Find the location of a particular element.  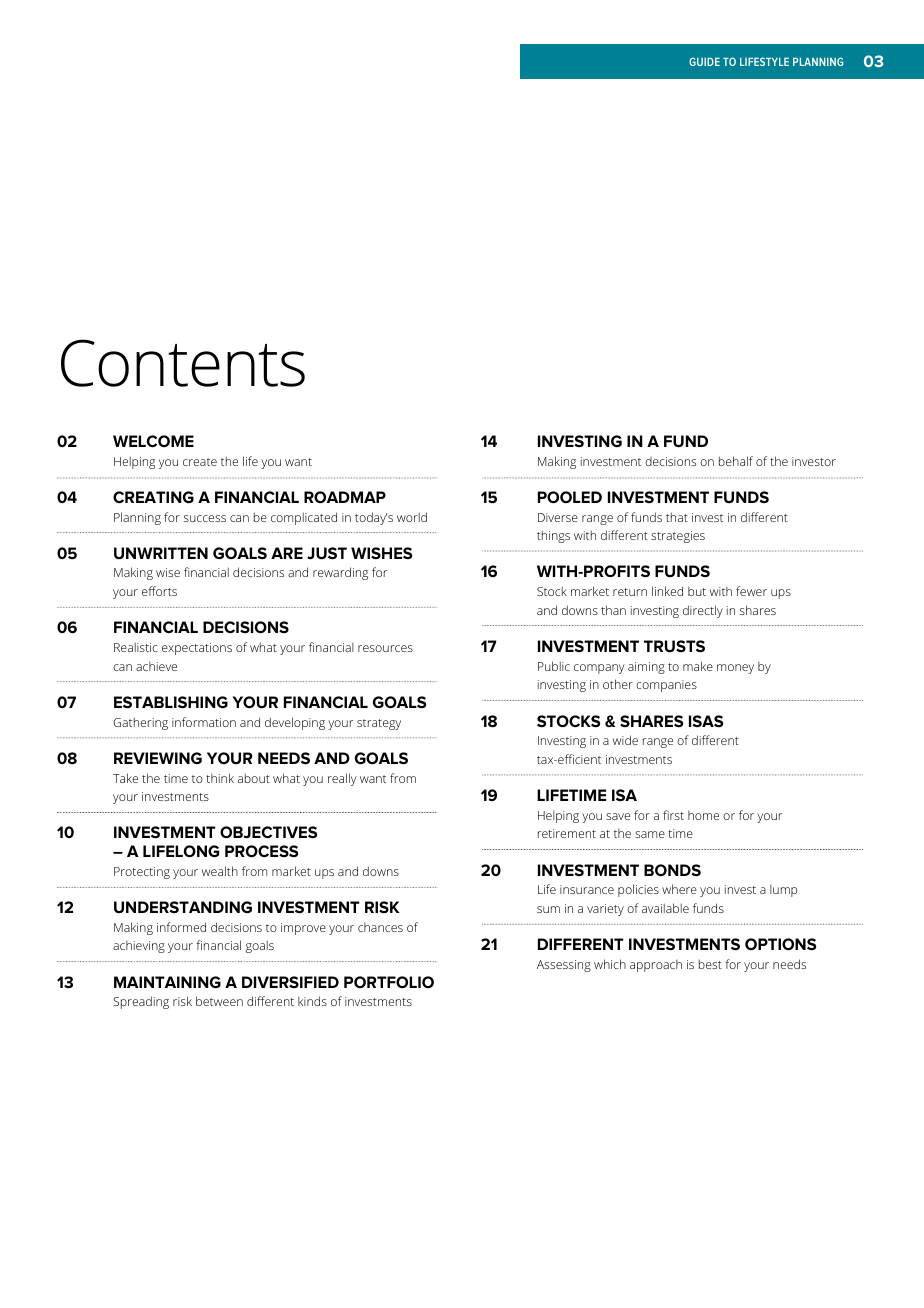

GUIDE is located at coordinates (704, 61).
